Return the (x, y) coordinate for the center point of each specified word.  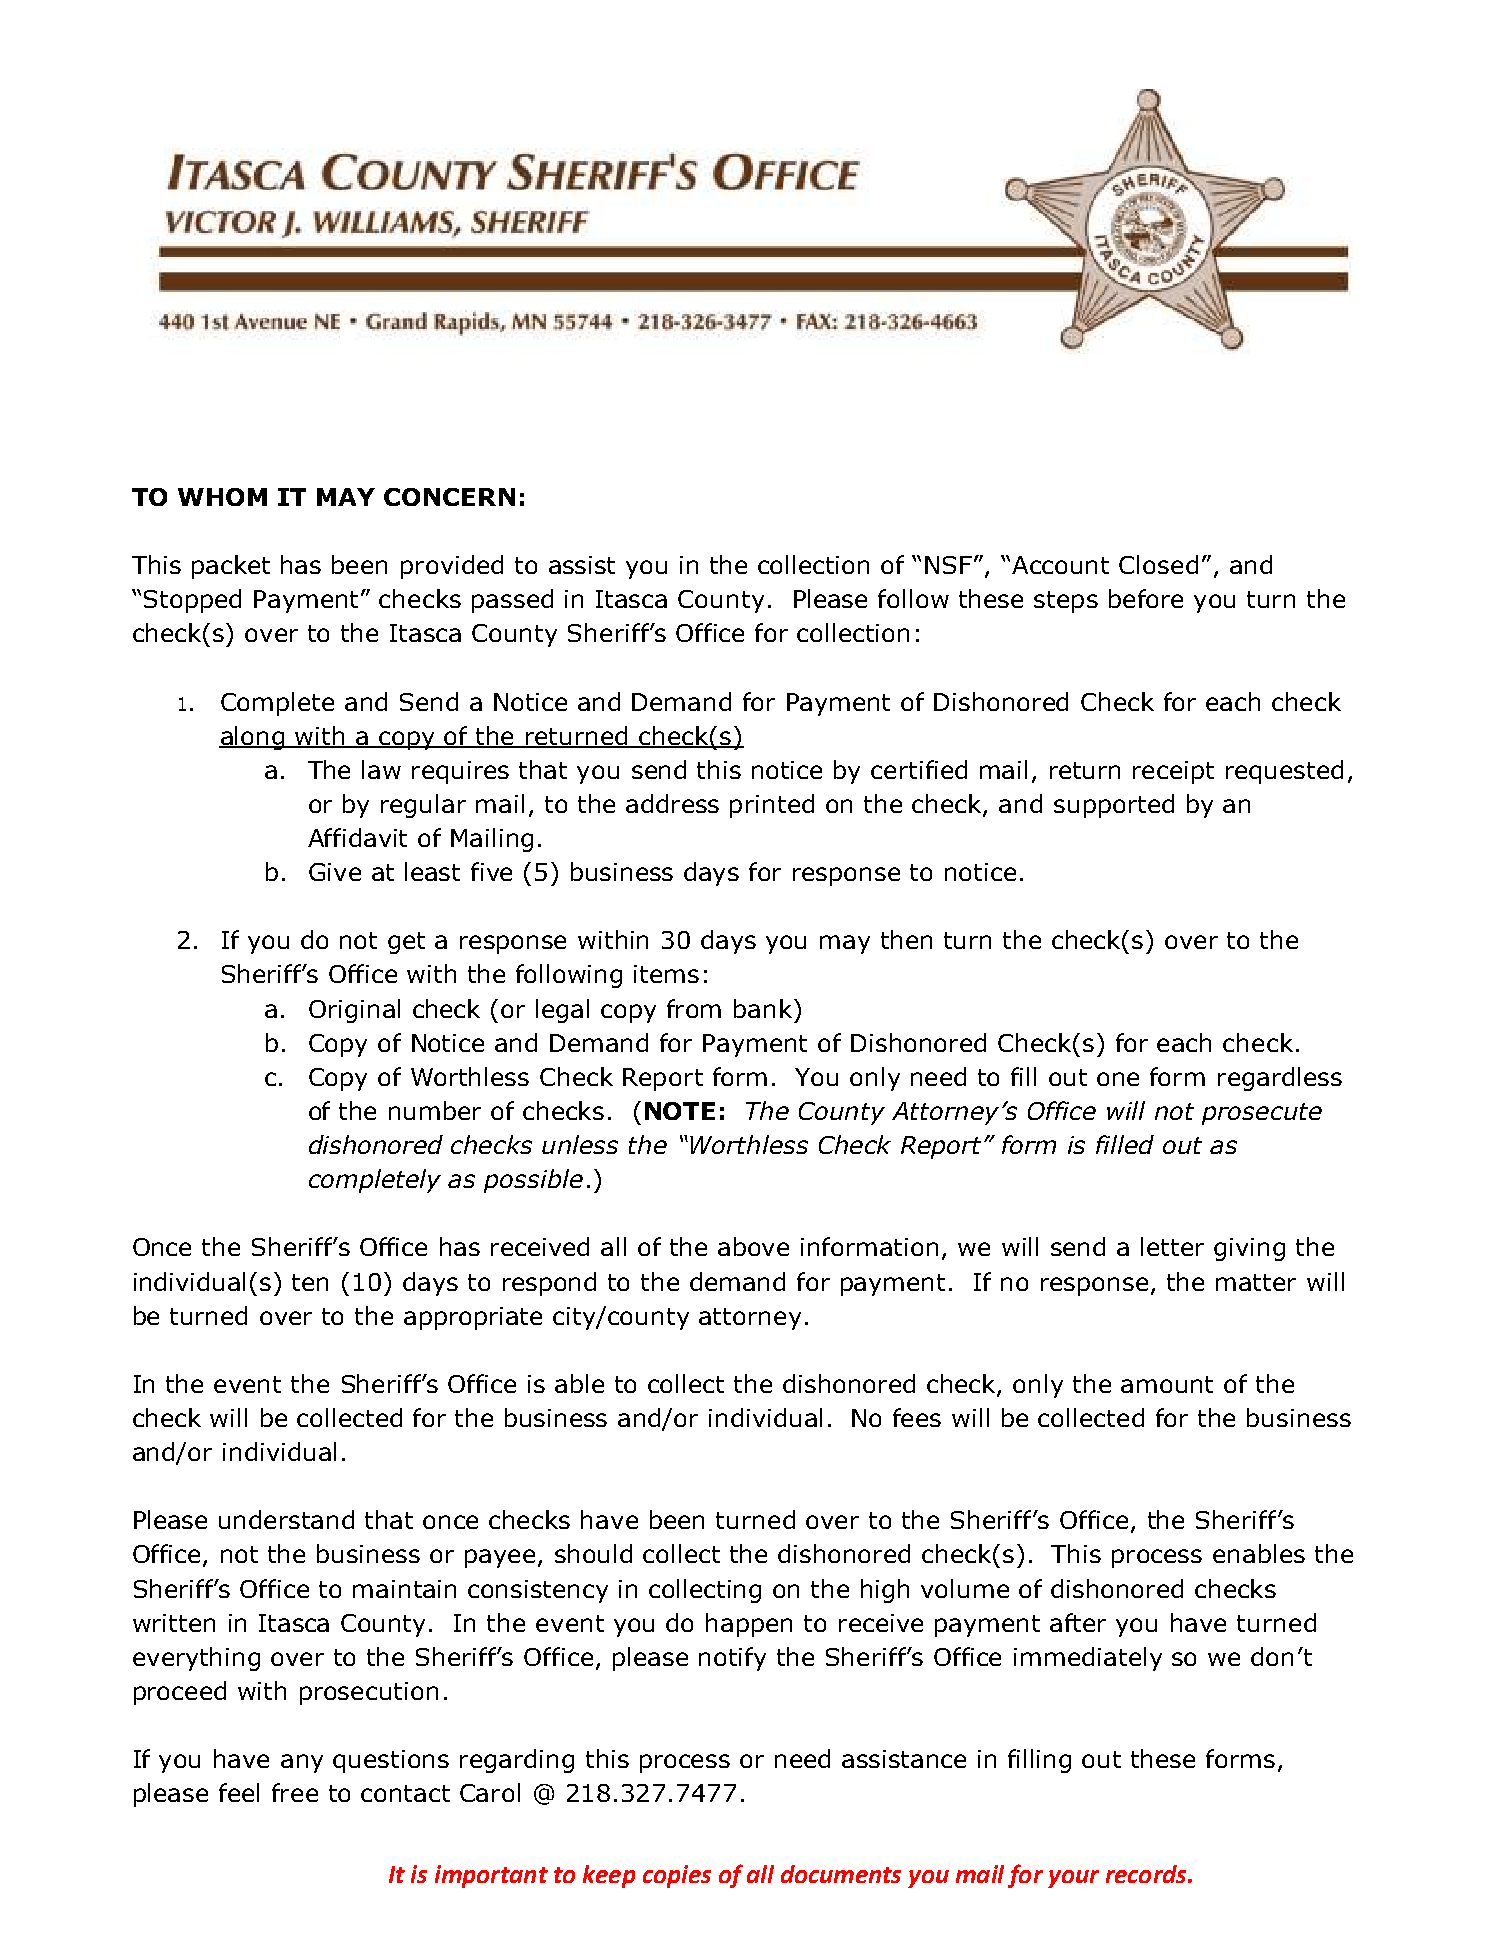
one (1118, 1079)
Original (354, 1011)
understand (286, 1519)
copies (677, 1876)
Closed (1158, 564)
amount (1167, 1384)
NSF (950, 565)
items (666, 974)
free (295, 1792)
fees (917, 1417)
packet (231, 567)
